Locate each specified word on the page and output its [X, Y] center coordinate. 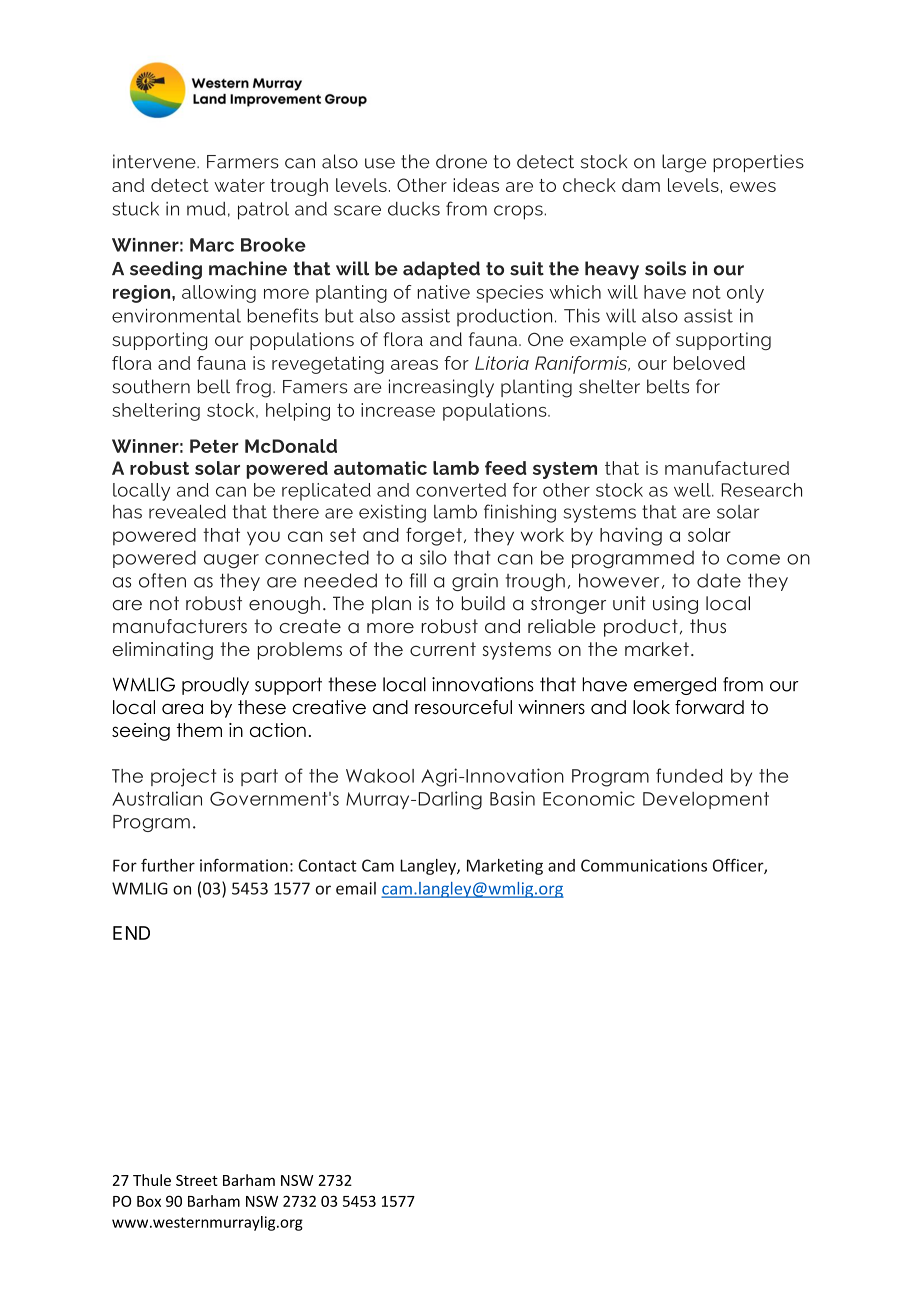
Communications [644, 865]
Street [197, 1180]
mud [206, 209]
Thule [152, 1180]
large [684, 163]
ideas [476, 185]
